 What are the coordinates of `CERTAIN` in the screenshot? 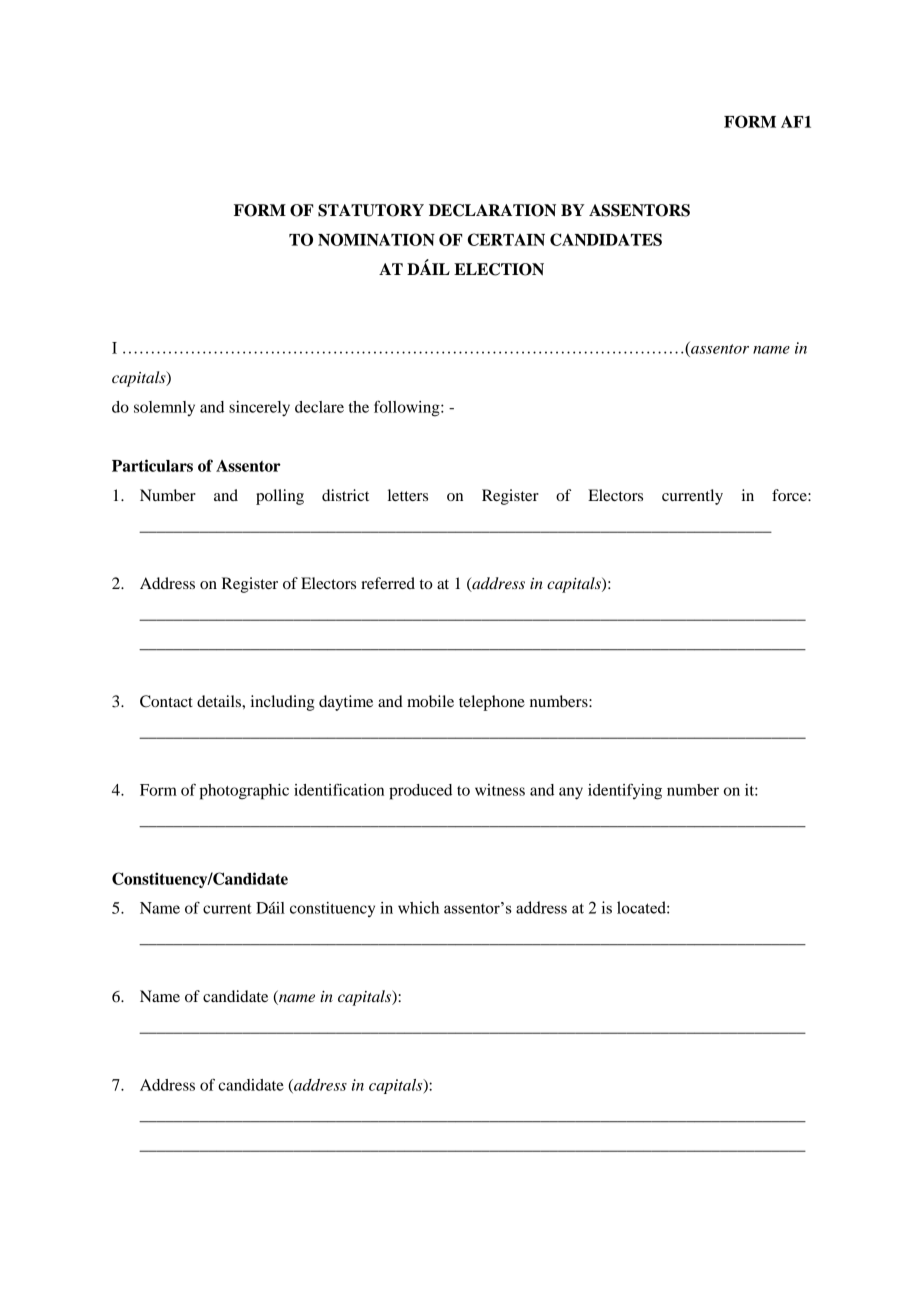 It's located at (506, 239).
